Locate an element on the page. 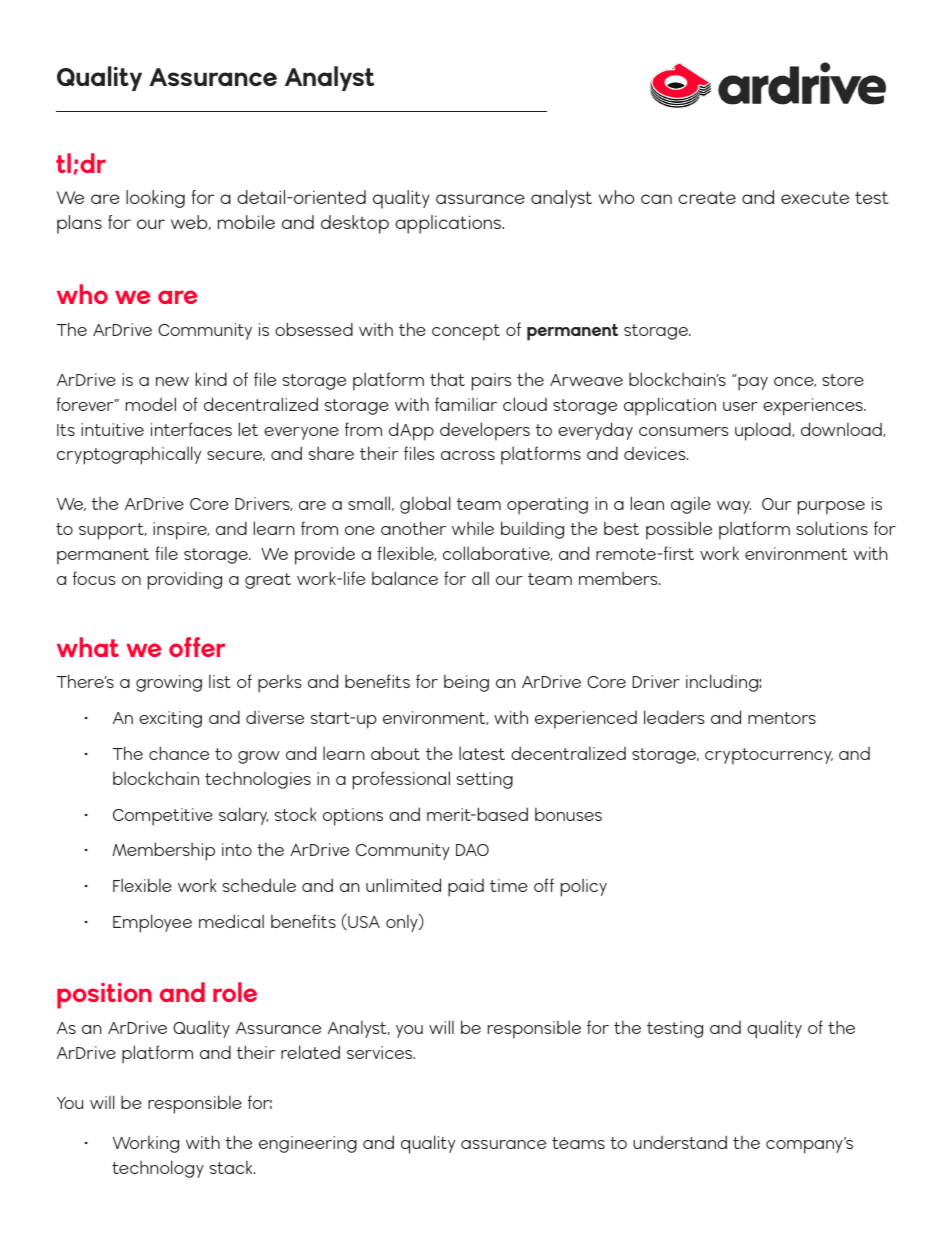  DAO is located at coordinates (472, 850).
